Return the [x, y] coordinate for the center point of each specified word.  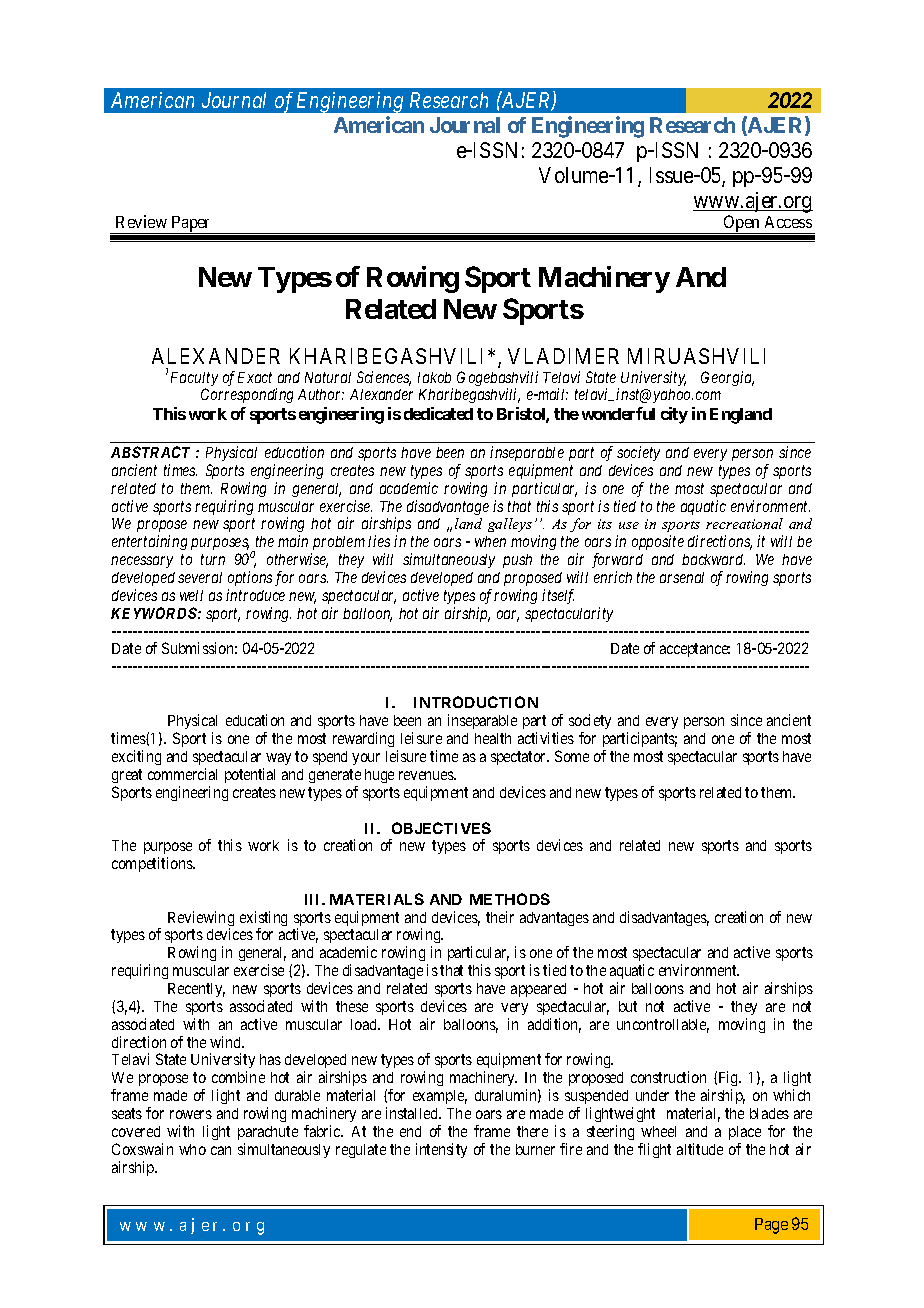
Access [788, 222]
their [500, 917]
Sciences [384, 378]
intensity [441, 1150]
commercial [182, 774]
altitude [700, 1149]
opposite [658, 542]
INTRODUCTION [476, 702]
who [192, 1149]
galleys [510, 525]
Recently [196, 990]
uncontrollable [663, 1026]
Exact [255, 377]
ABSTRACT [150, 452]
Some [572, 756]
